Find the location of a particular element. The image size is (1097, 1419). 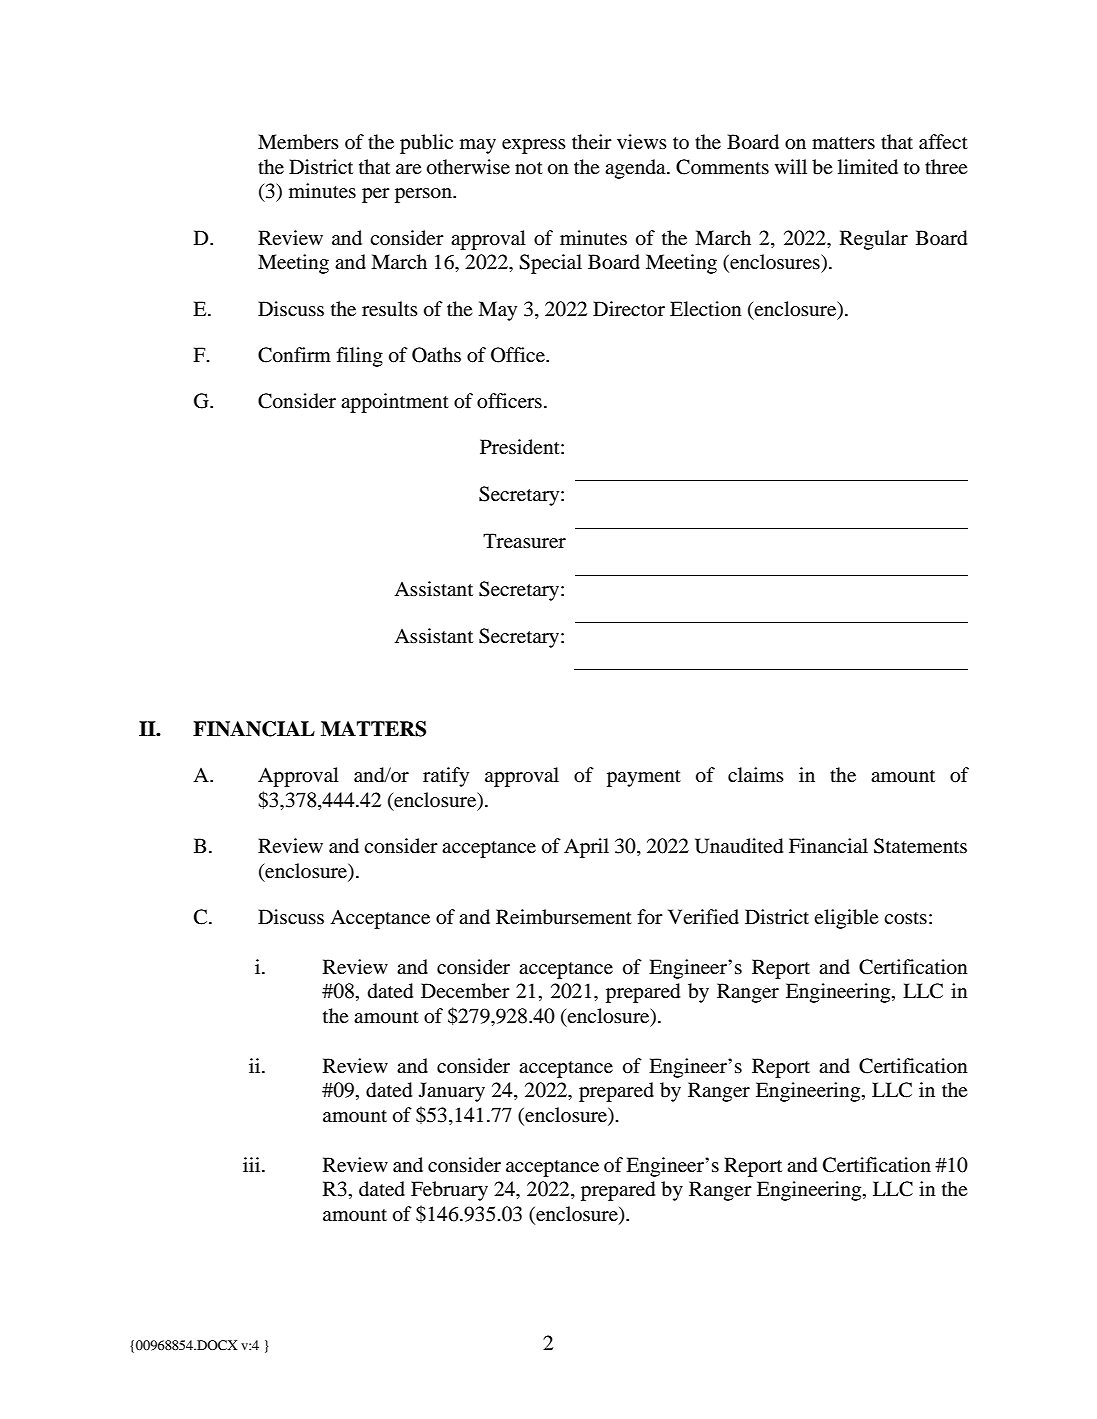

Members is located at coordinates (298, 142).
